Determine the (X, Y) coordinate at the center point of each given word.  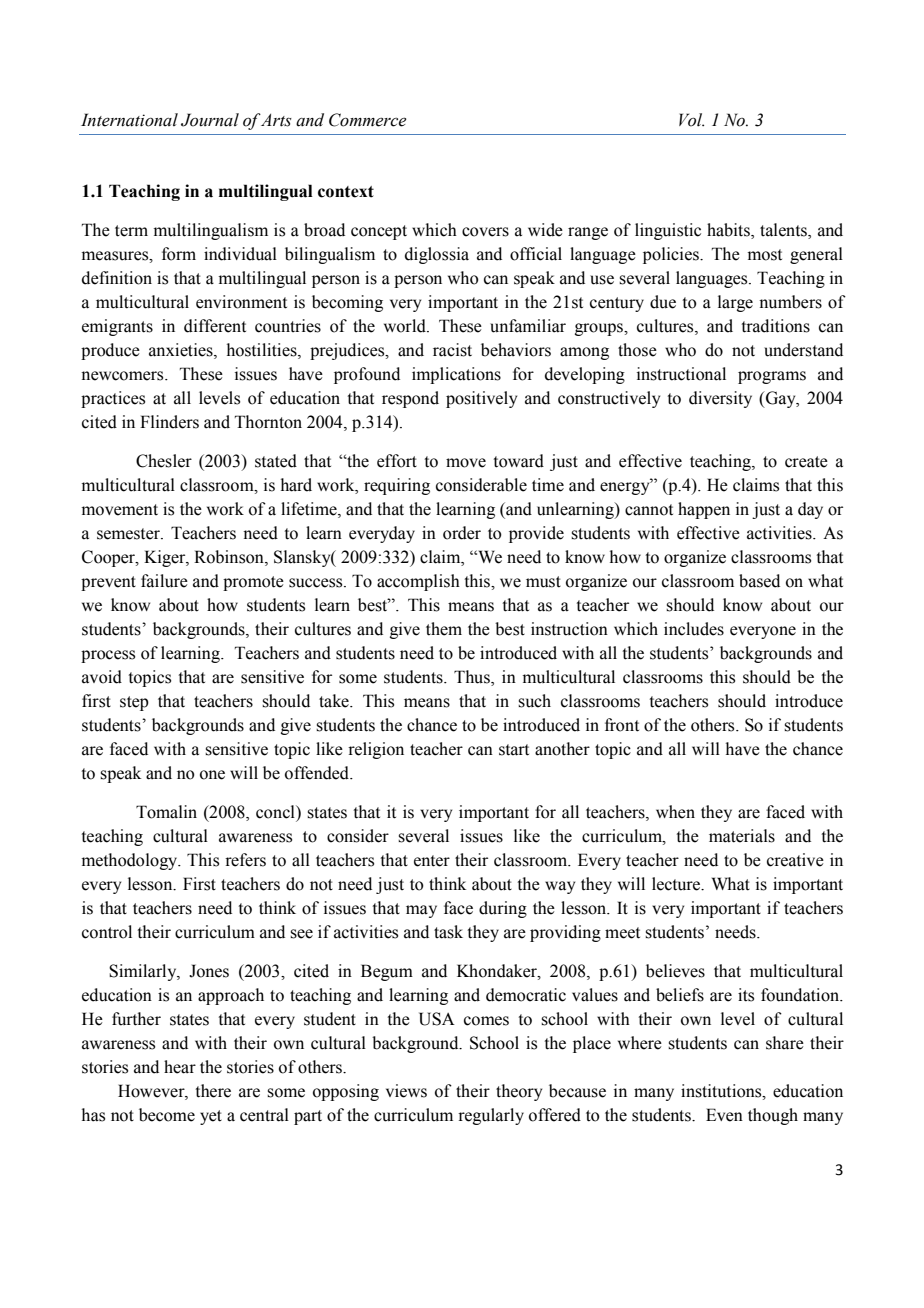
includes (694, 629)
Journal (210, 120)
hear (180, 1067)
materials (742, 836)
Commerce (367, 120)
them (444, 629)
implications (456, 375)
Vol (691, 120)
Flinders (169, 422)
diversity (720, 399)
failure (164, 581)
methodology (131, 861)
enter (432, 861)
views (406, 1091)
